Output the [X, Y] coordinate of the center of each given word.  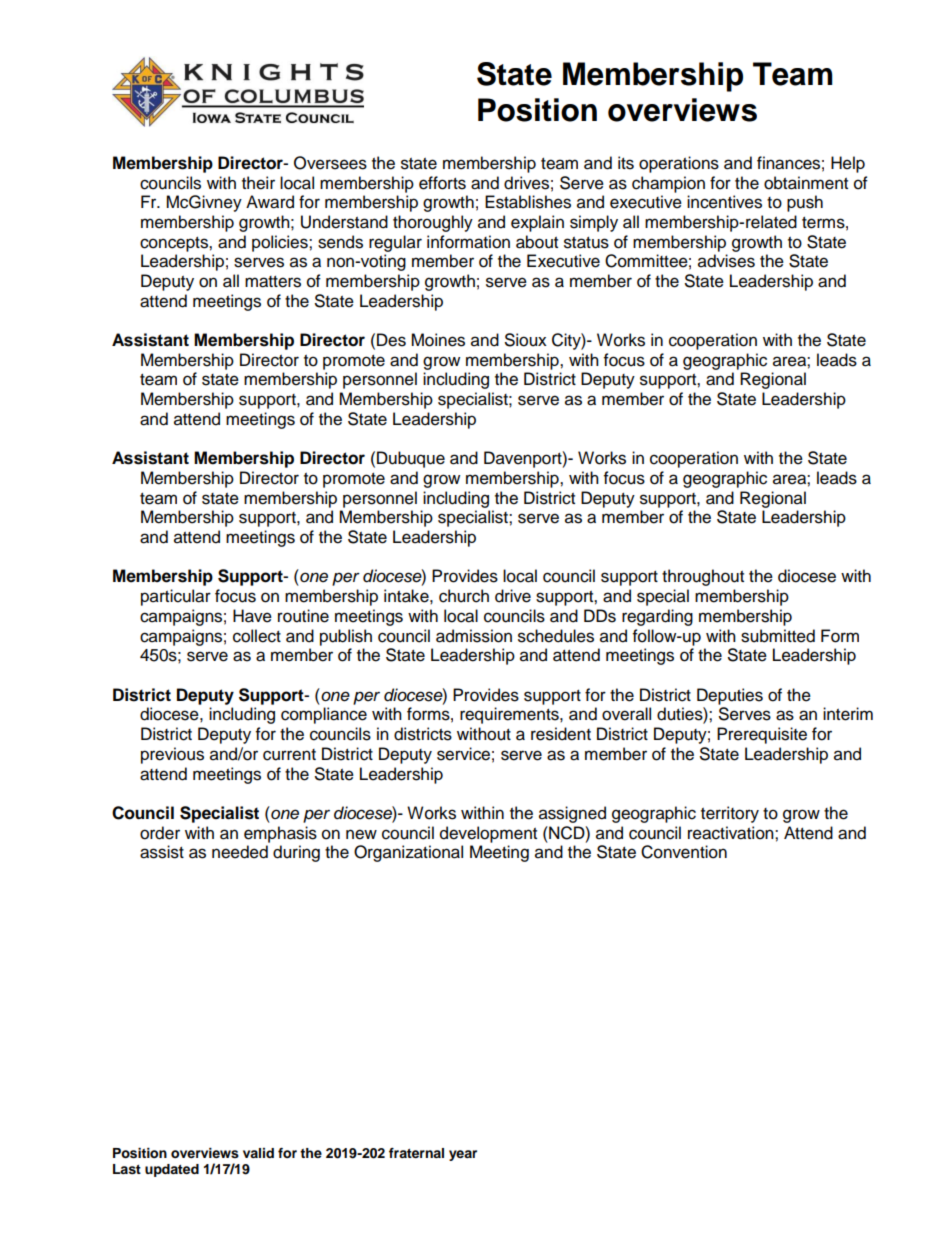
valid [258, 1153]
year [463, 1155]
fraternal [416, 1153]
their [258, 183]
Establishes [528, 202]
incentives [724, 202]
